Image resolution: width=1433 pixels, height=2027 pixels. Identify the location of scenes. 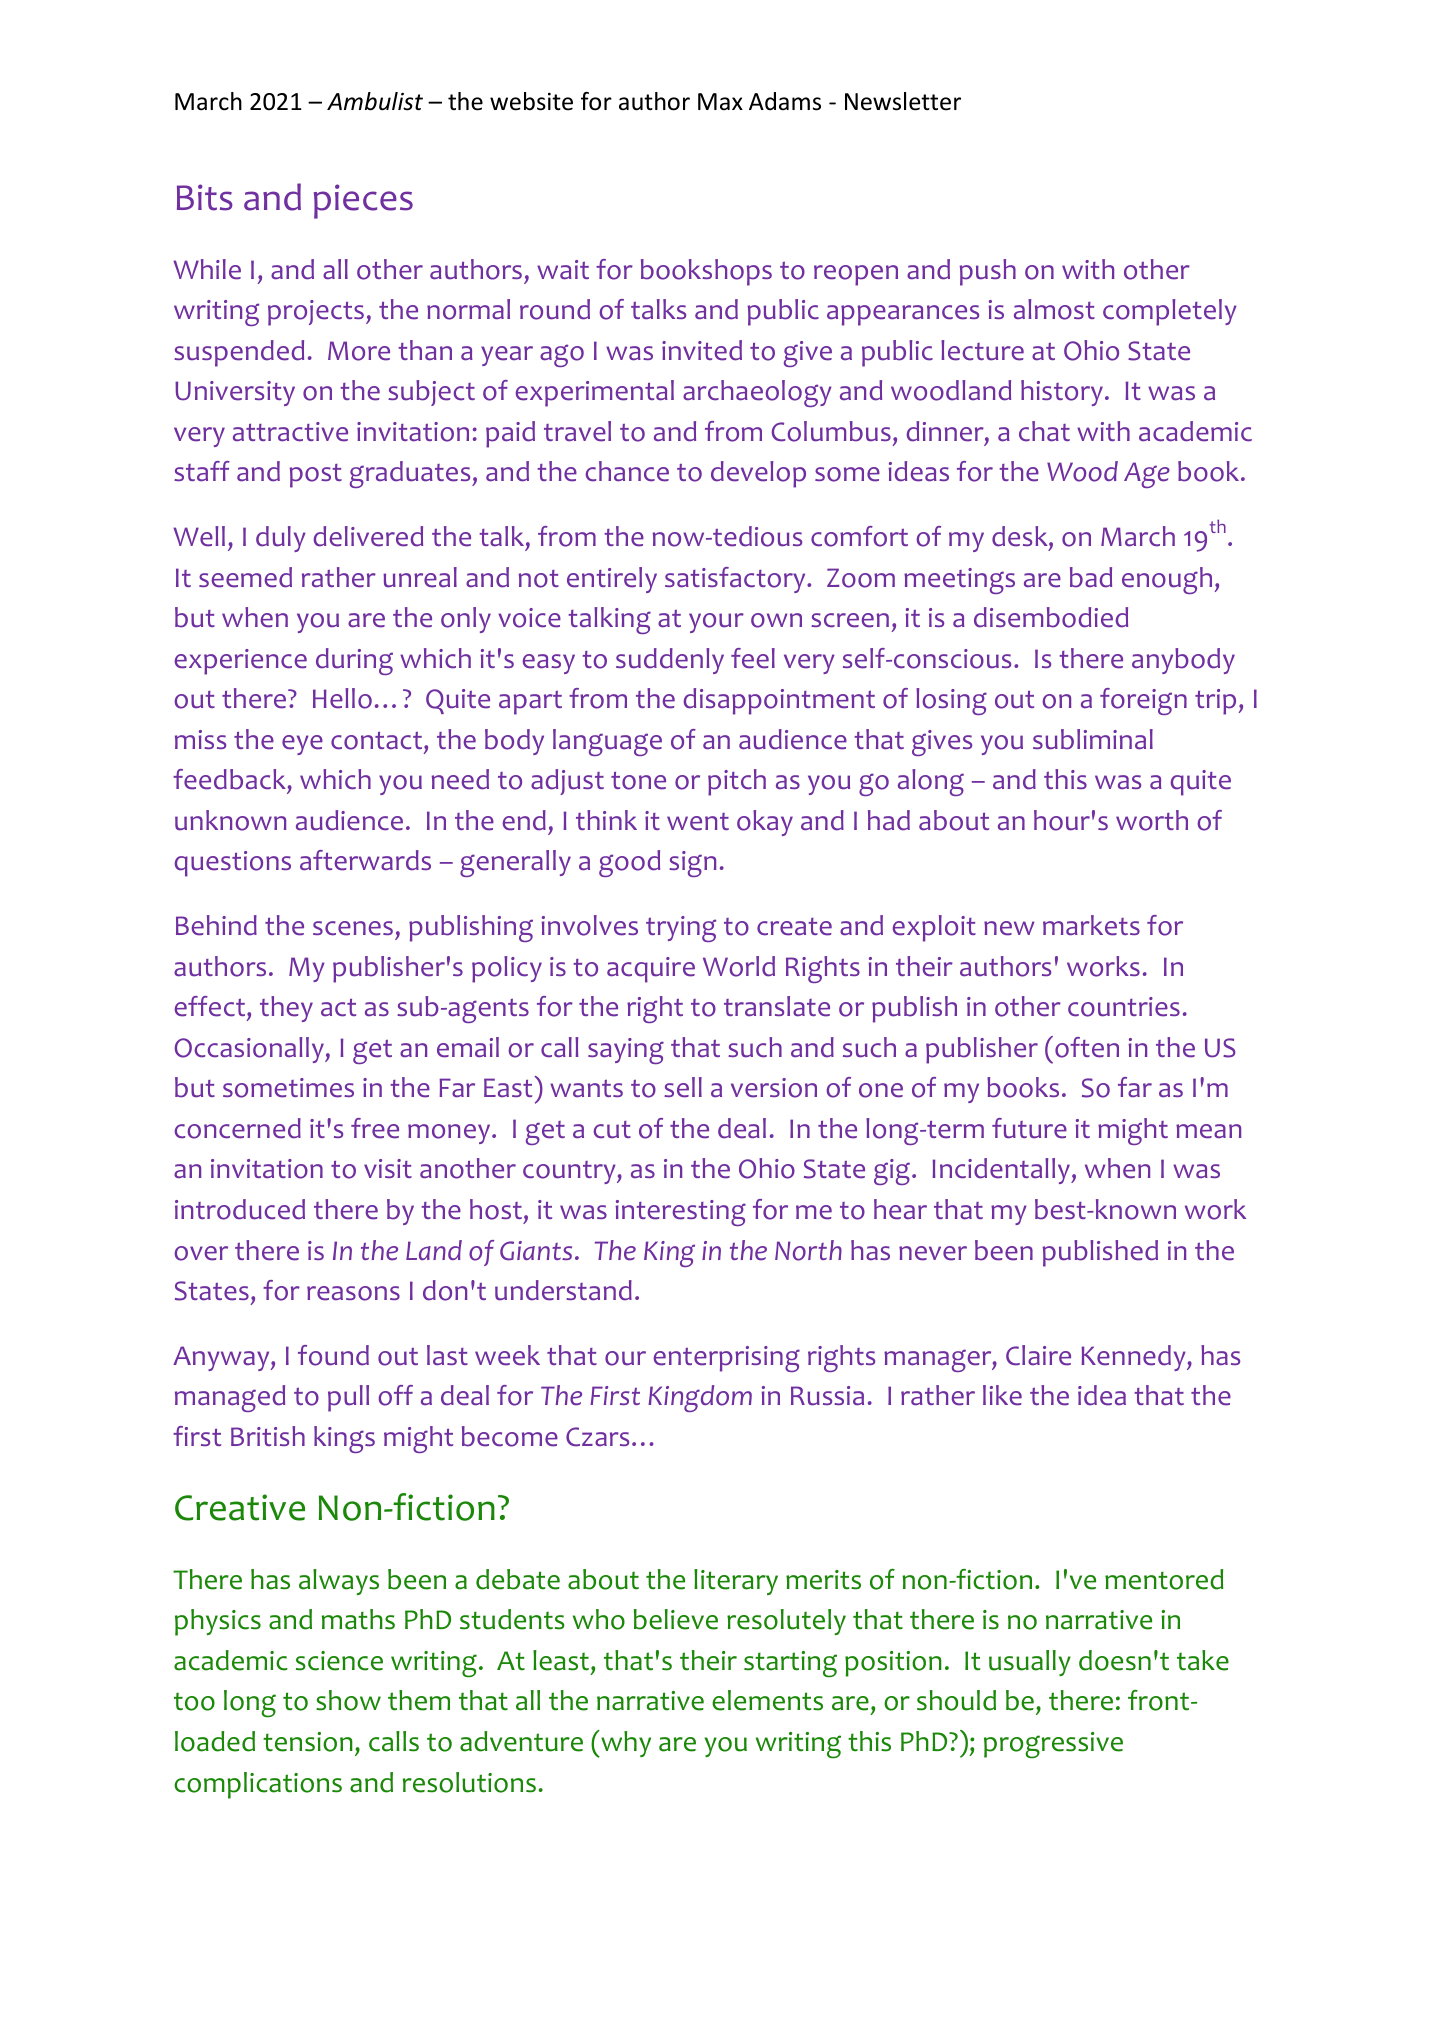
(353, 928).
